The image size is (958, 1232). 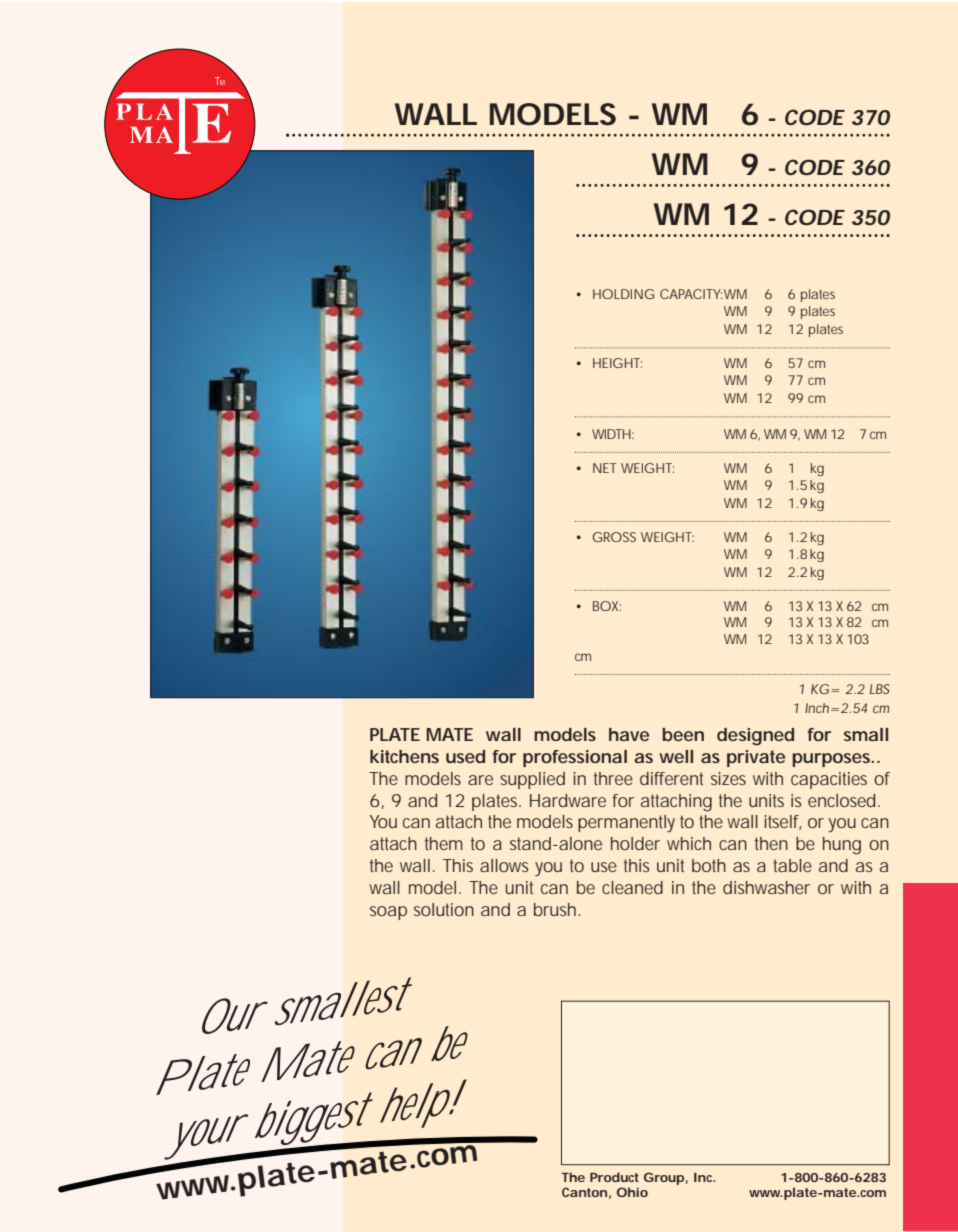 I want to click on NET, so click(x=605, y=468).
